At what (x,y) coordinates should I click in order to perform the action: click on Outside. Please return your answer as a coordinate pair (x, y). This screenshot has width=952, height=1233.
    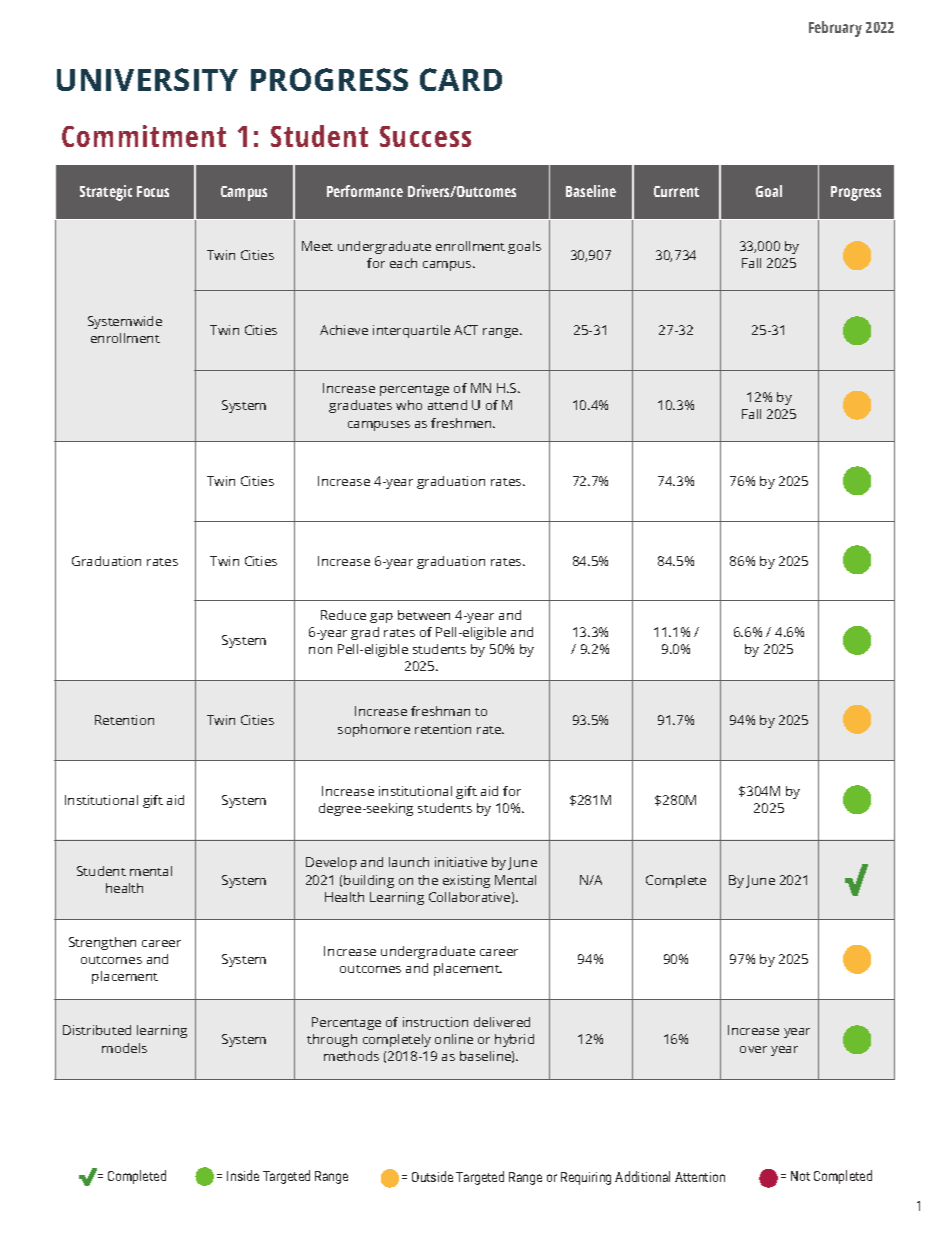
    Looking at the image, I should click on (432, 1176).
